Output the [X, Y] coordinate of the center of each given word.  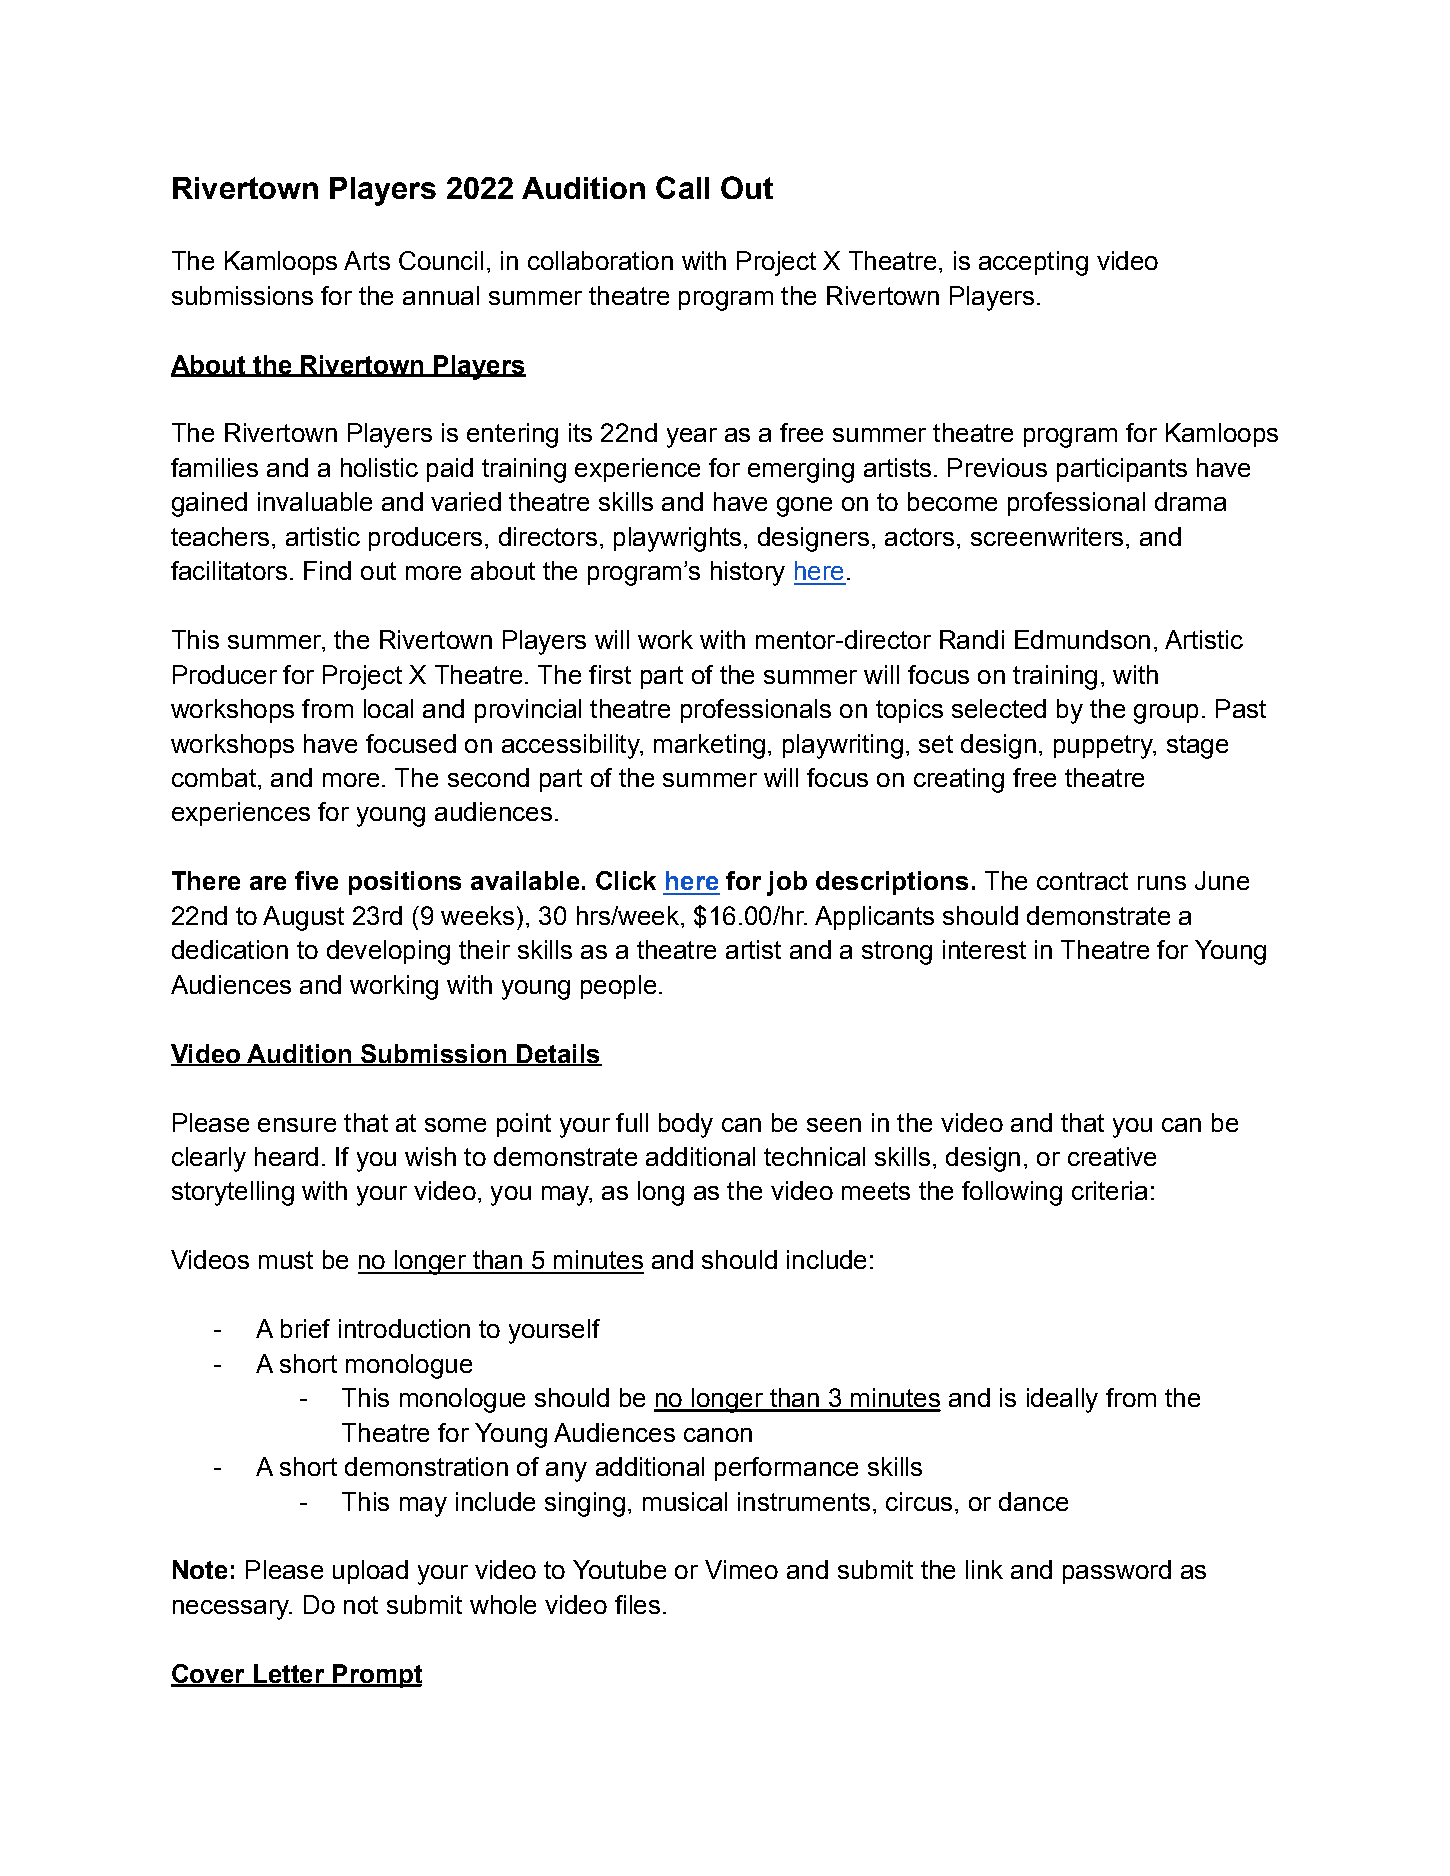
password [1117, 1572]
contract [1082, 881]
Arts [367, 260]
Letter [289, 1675]
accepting [1033, 263]
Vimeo [741, 1569]
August [303, 918]
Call [682, 187]
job [787, 883]
